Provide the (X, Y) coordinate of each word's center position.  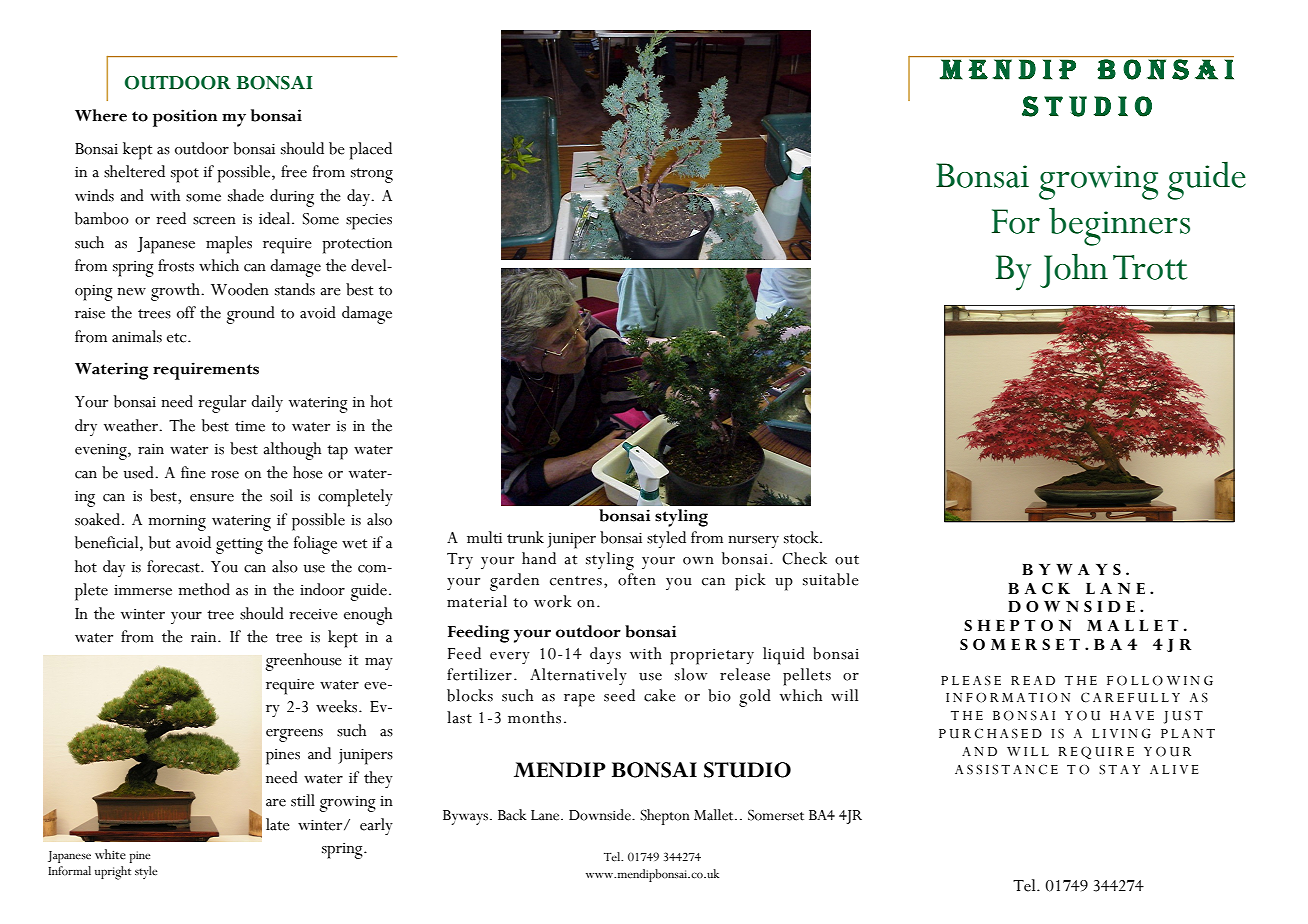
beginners (1119, 227)
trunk (525, 537)
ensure (212, 498)
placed (370, 151)
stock (802, 537)
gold (755, 698)
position (185, 118)
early (376, 826)
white (110, 854)
